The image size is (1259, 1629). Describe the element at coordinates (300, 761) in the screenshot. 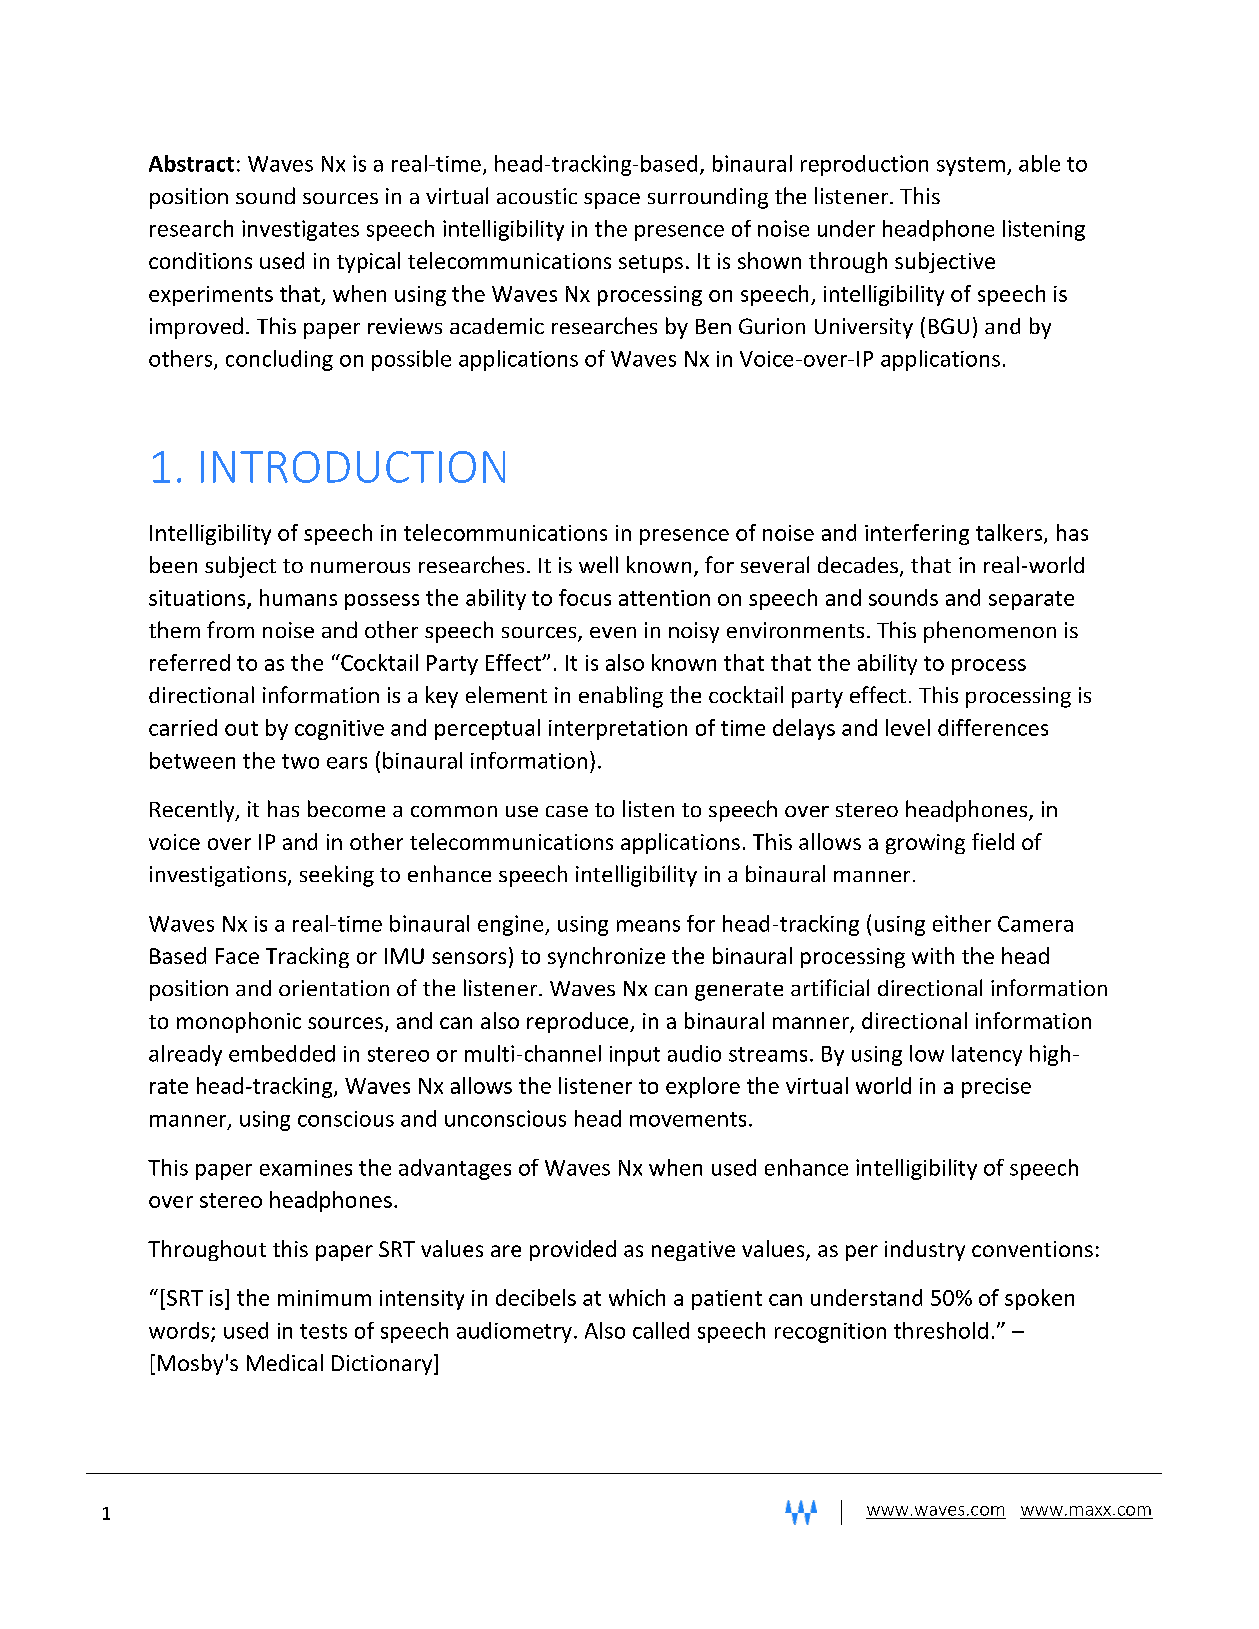

I see `two` at that location.
